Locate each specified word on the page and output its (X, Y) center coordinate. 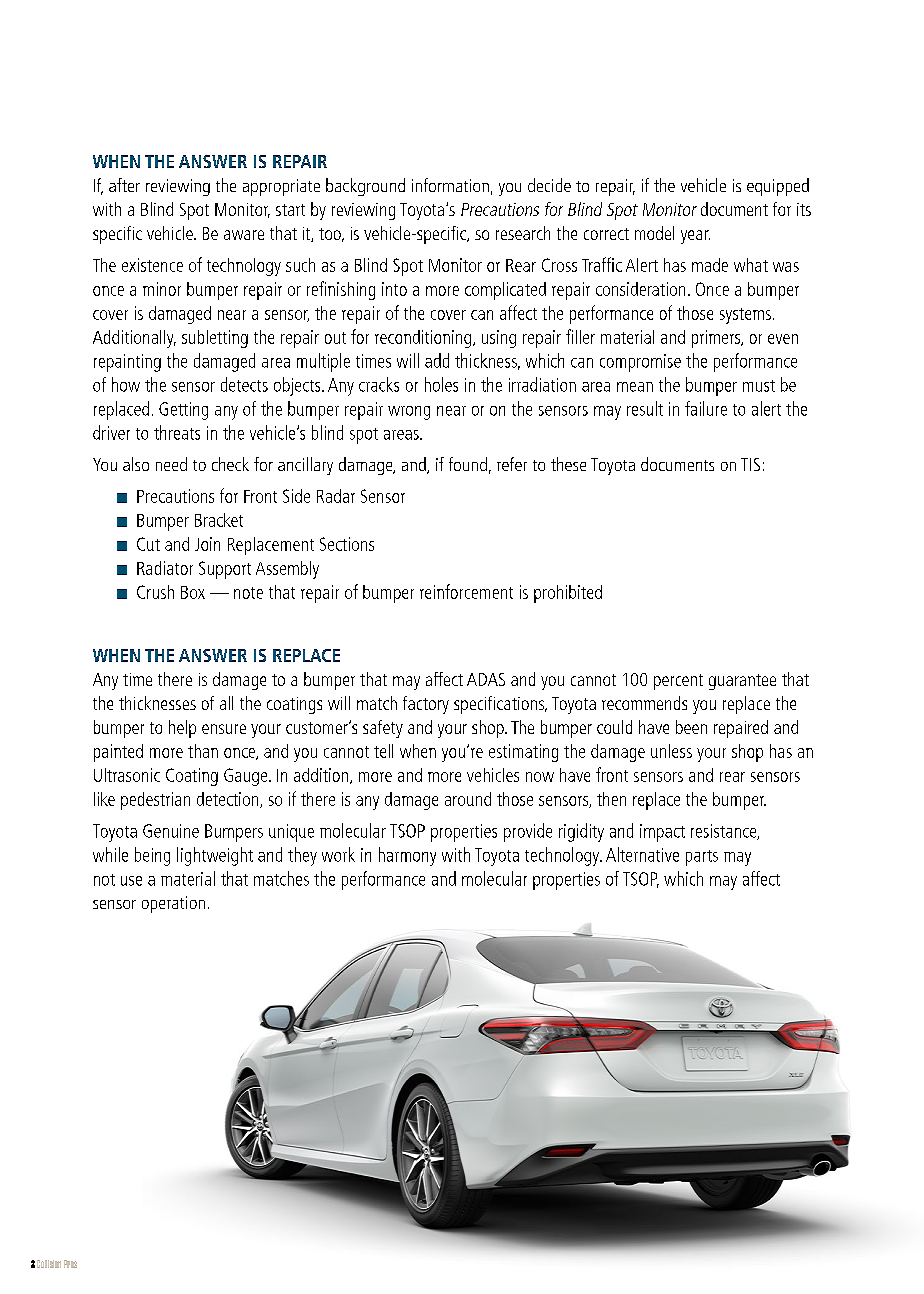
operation (173, 904)
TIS (750, 464)
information (450, 185)
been (691, 727)
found (468, 464)
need (171, 464)
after (124, 185)
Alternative (642, 854)
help (182, 729)
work (338, 854)
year (695, 237)
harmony (407, 856)
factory (426, 705)
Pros (70, 1264)
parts (702, 858)
